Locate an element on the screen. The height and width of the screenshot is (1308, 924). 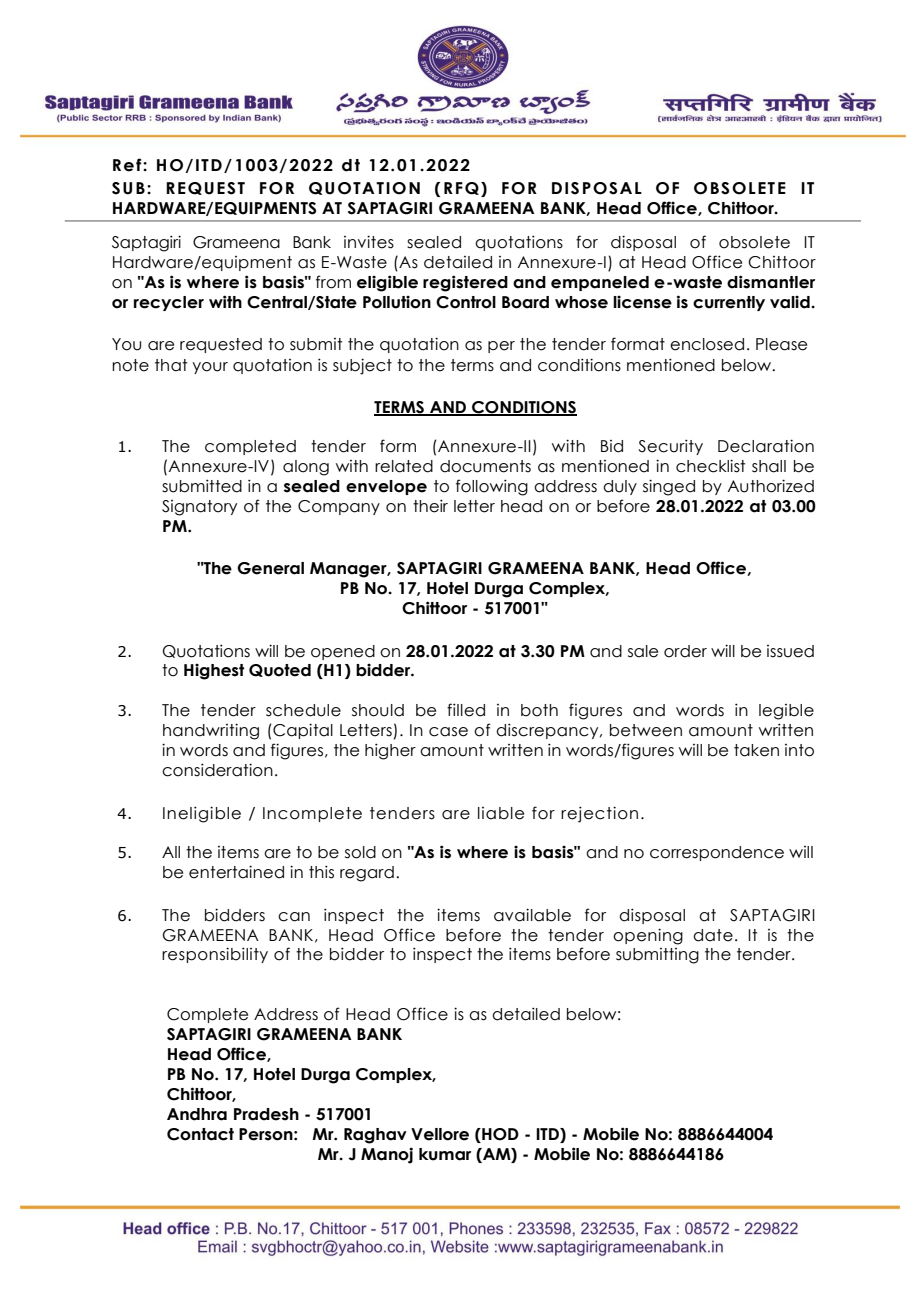
Contact is located at coordinates (200, 1134).
